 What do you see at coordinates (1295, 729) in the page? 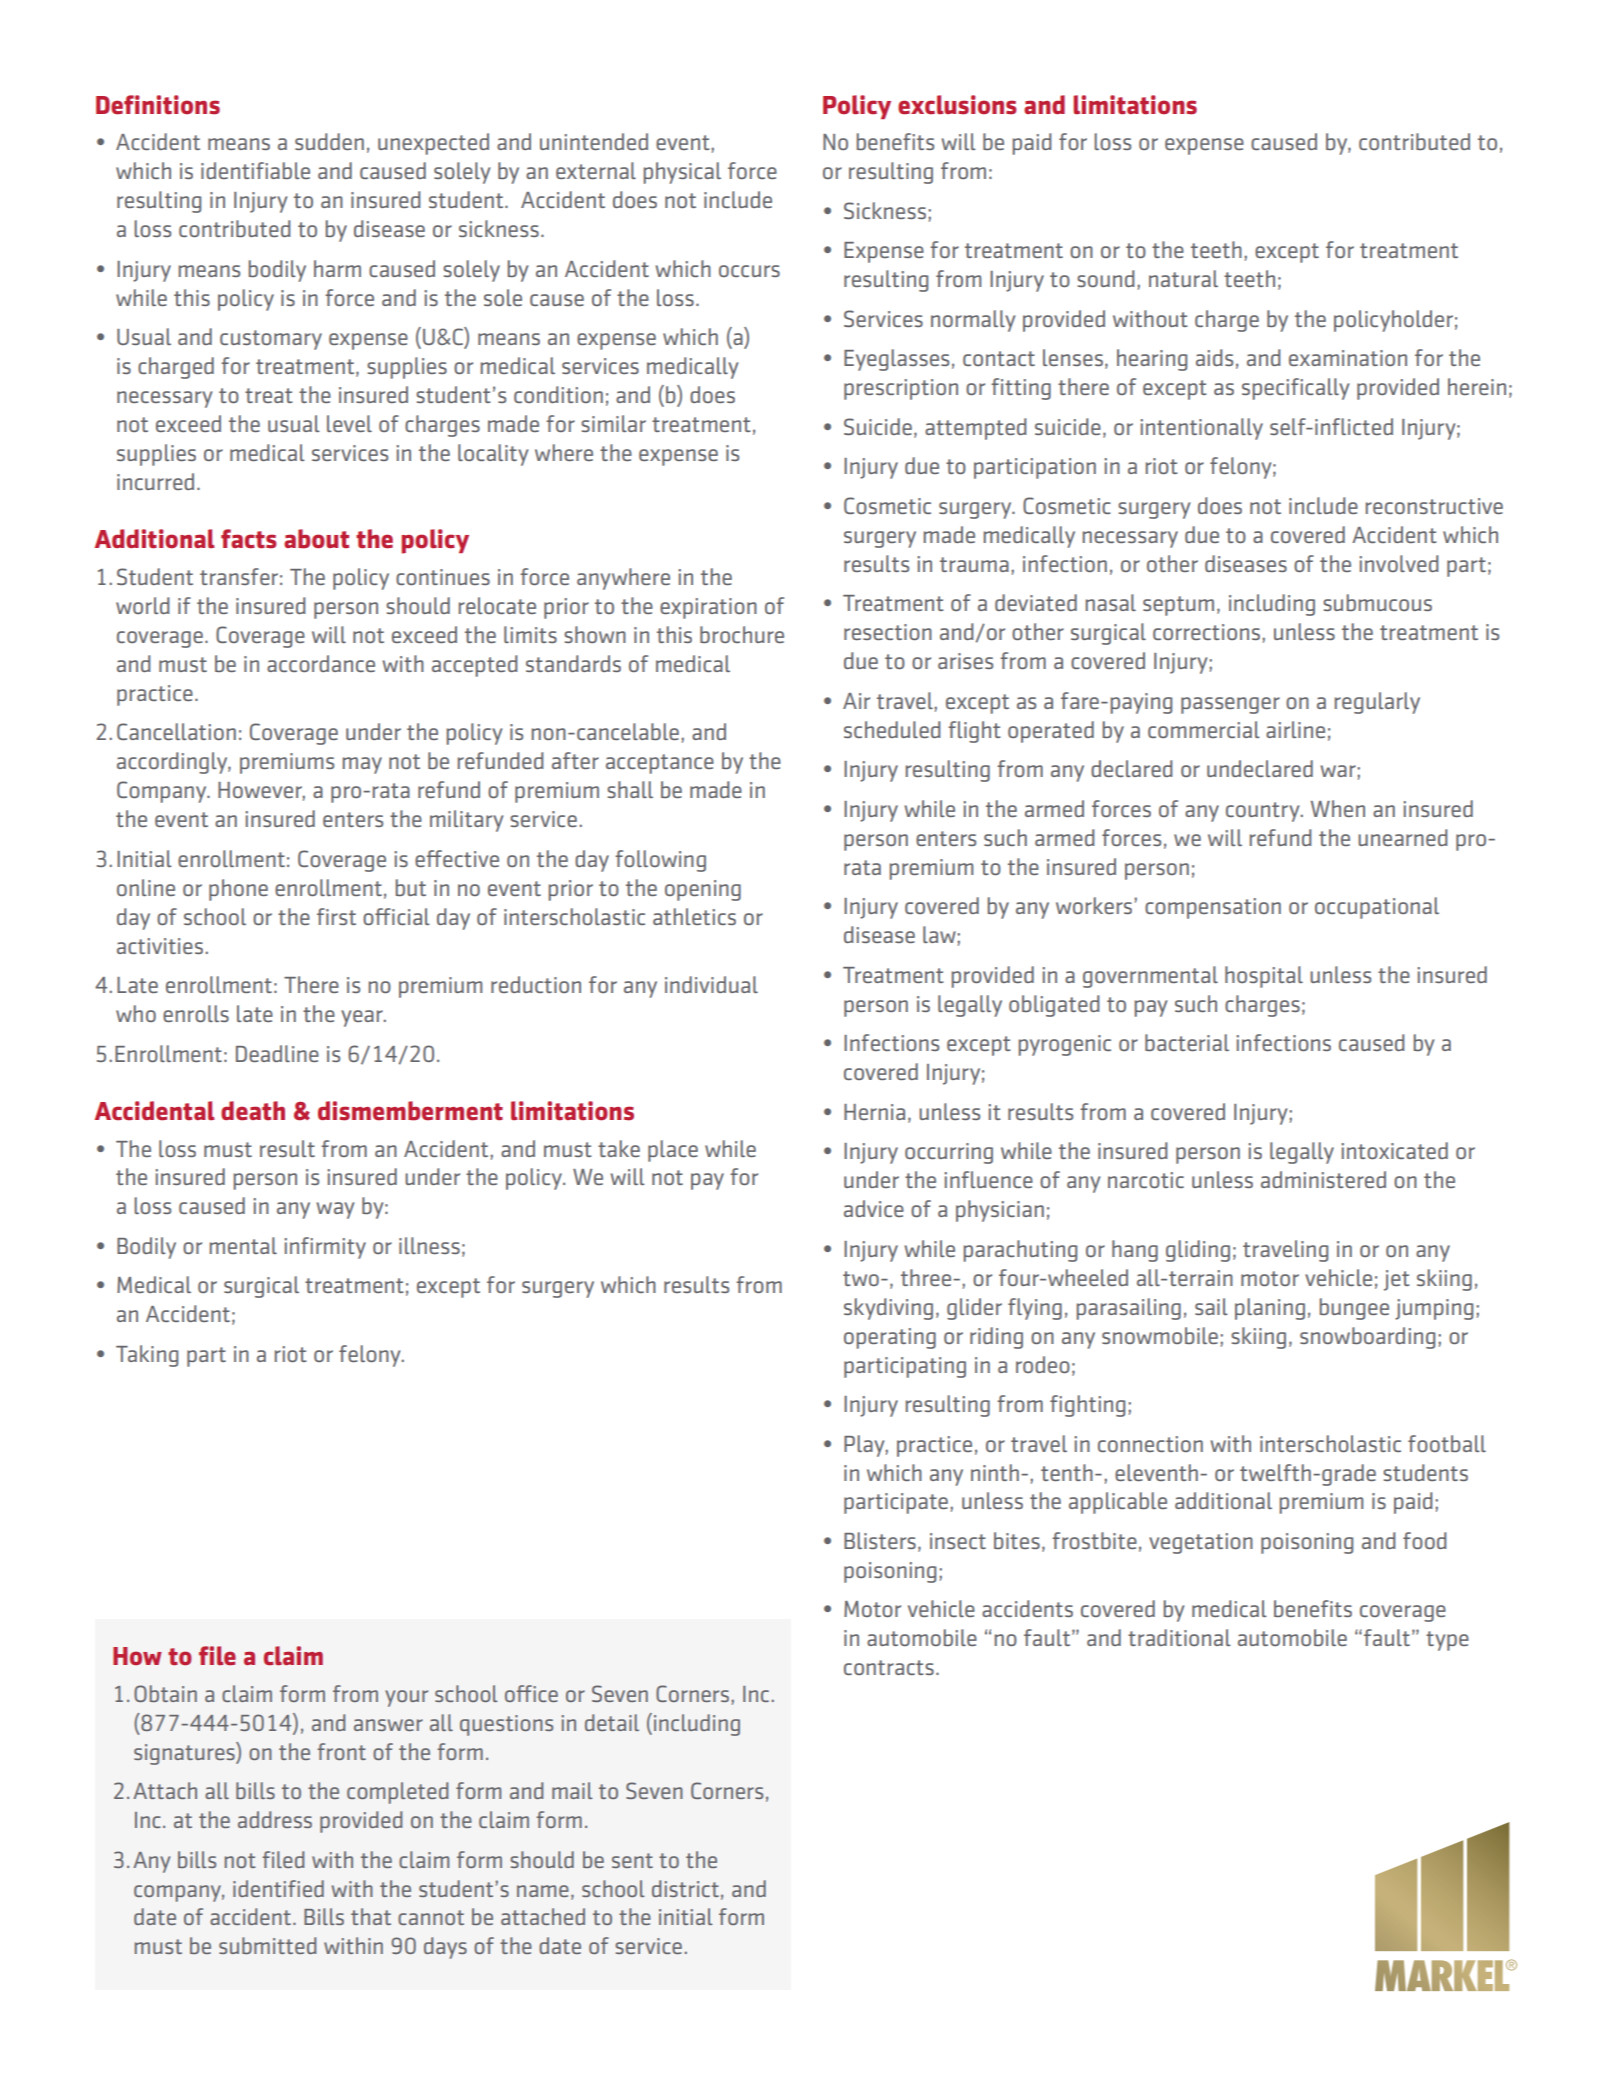
I see `airline` at bounding box center [1295, 729].
